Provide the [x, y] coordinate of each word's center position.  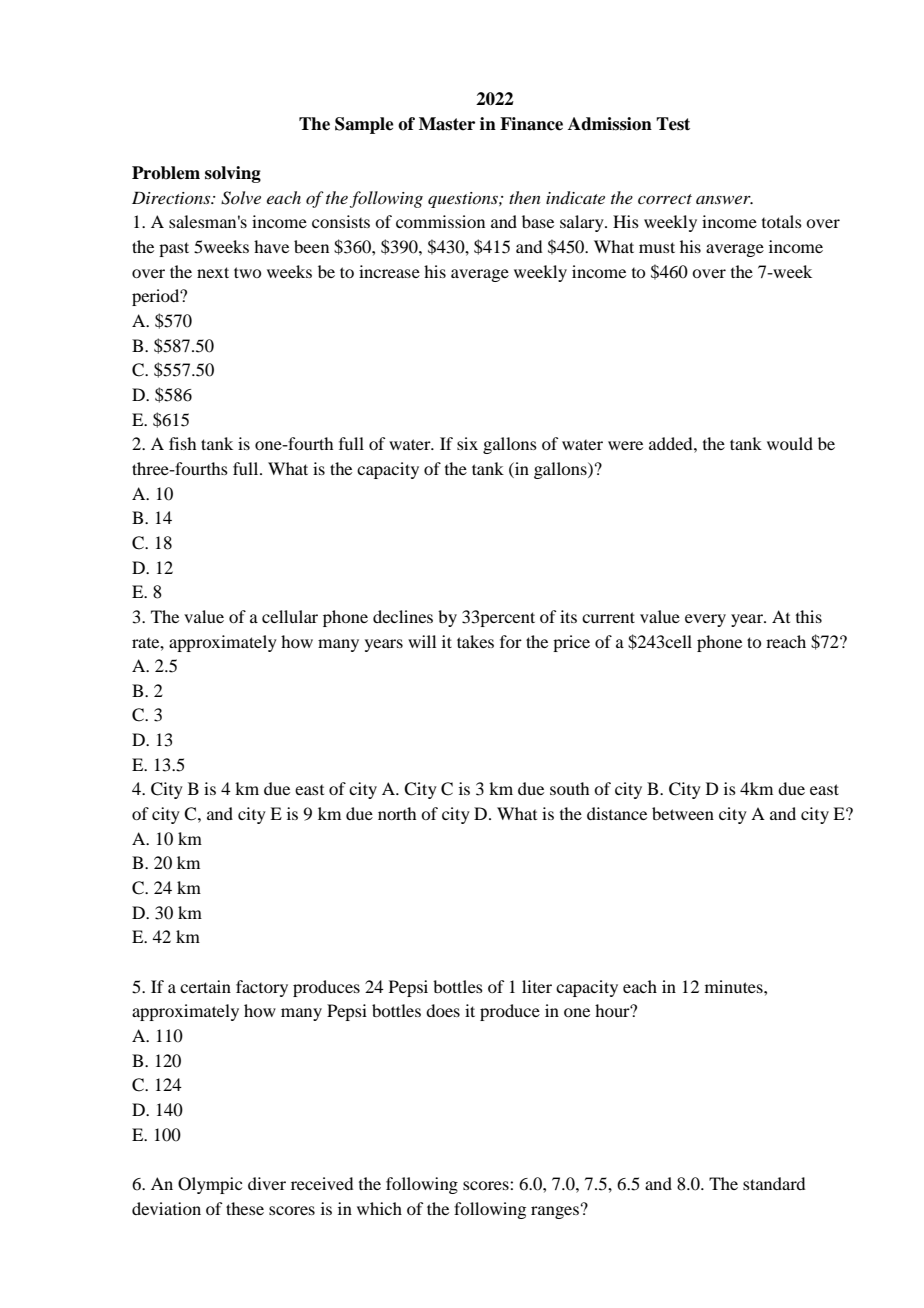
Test [673, 124]
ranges [555, 1212]
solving [233, 174]
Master [447, 124]
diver [267, 1183]
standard [774, 1183]
